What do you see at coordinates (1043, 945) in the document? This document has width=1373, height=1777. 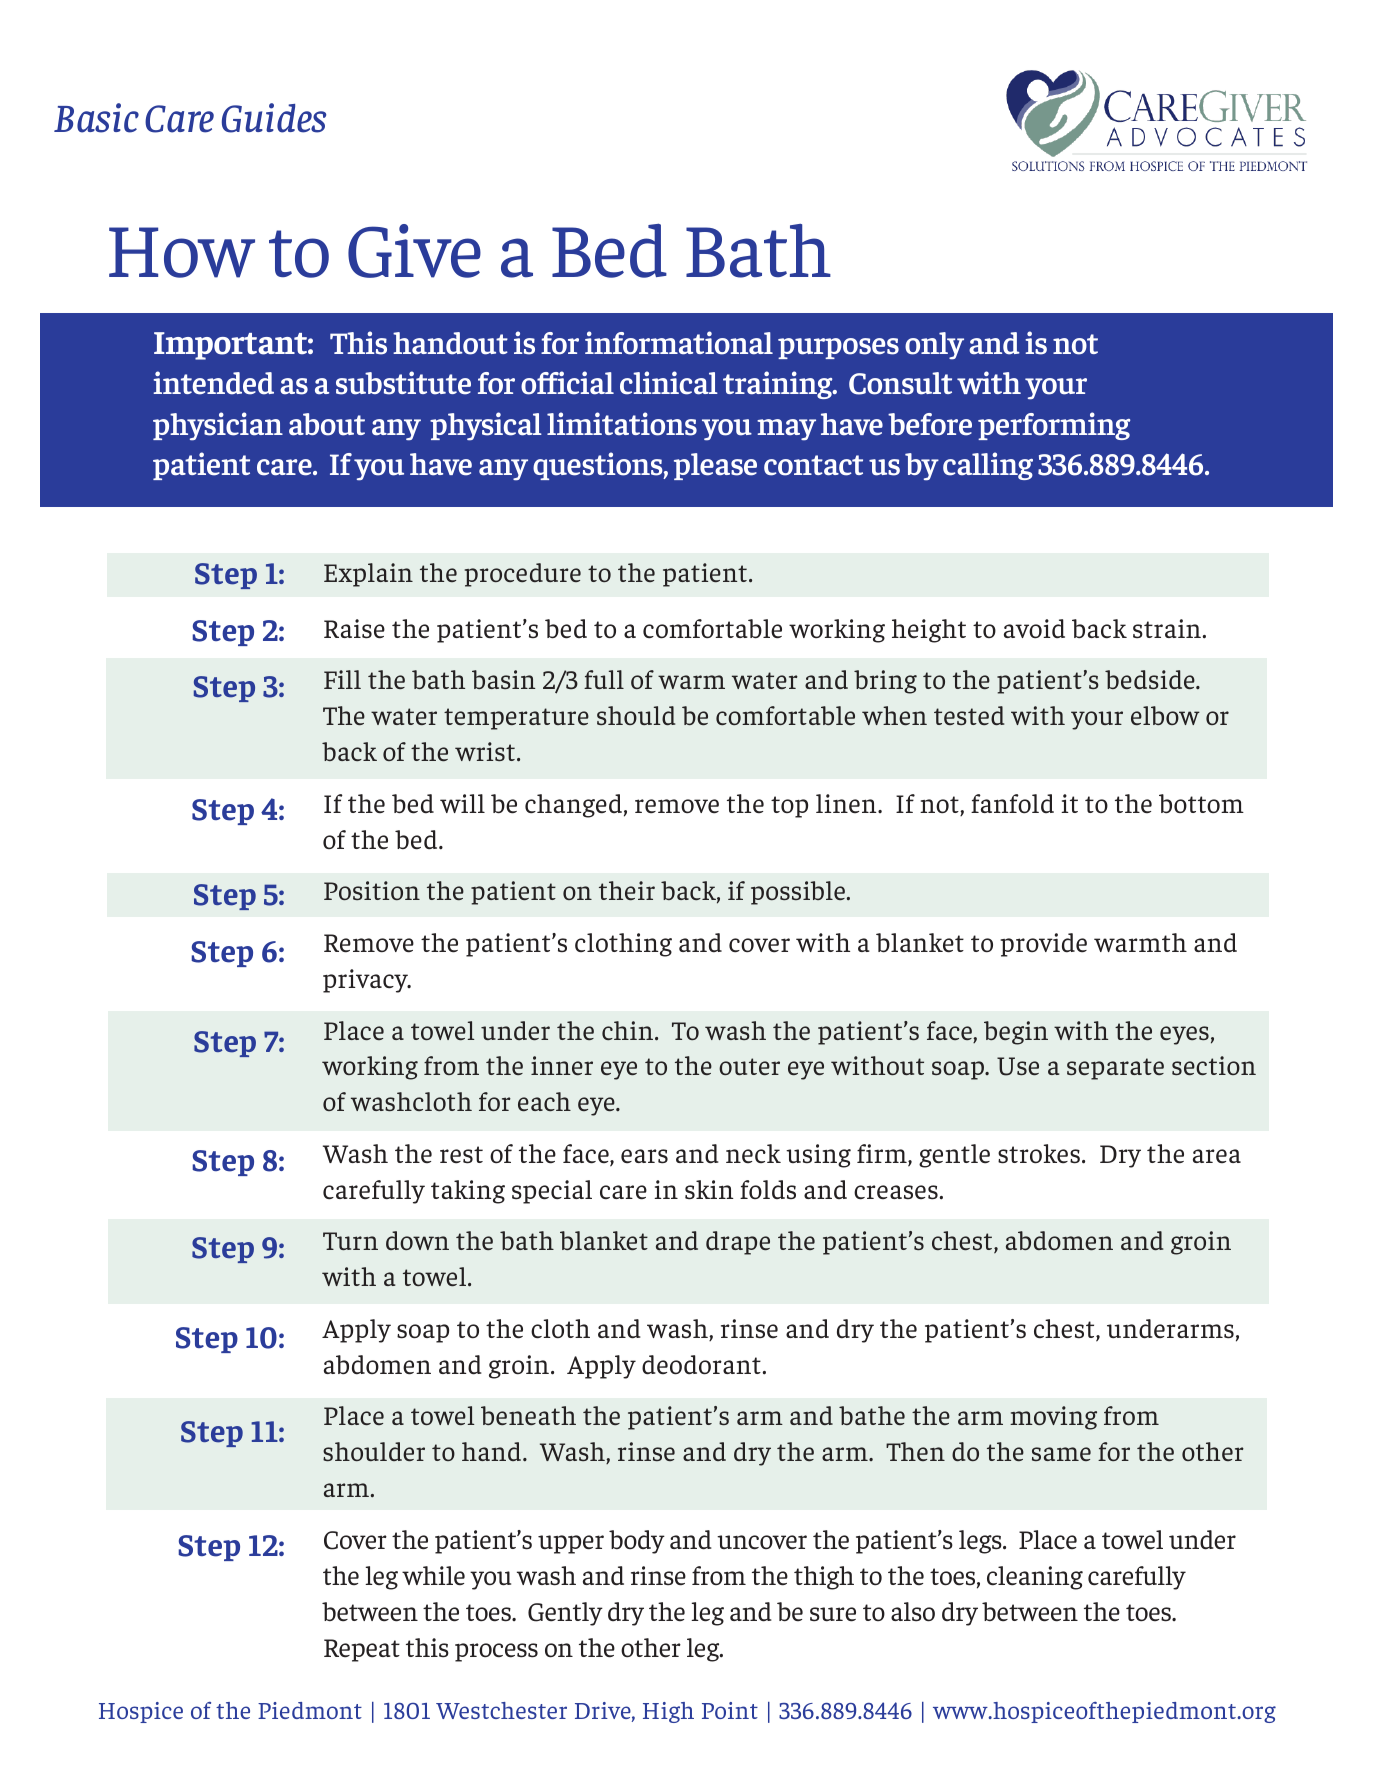 I see `provide` at bounding box center [1043, 945].
